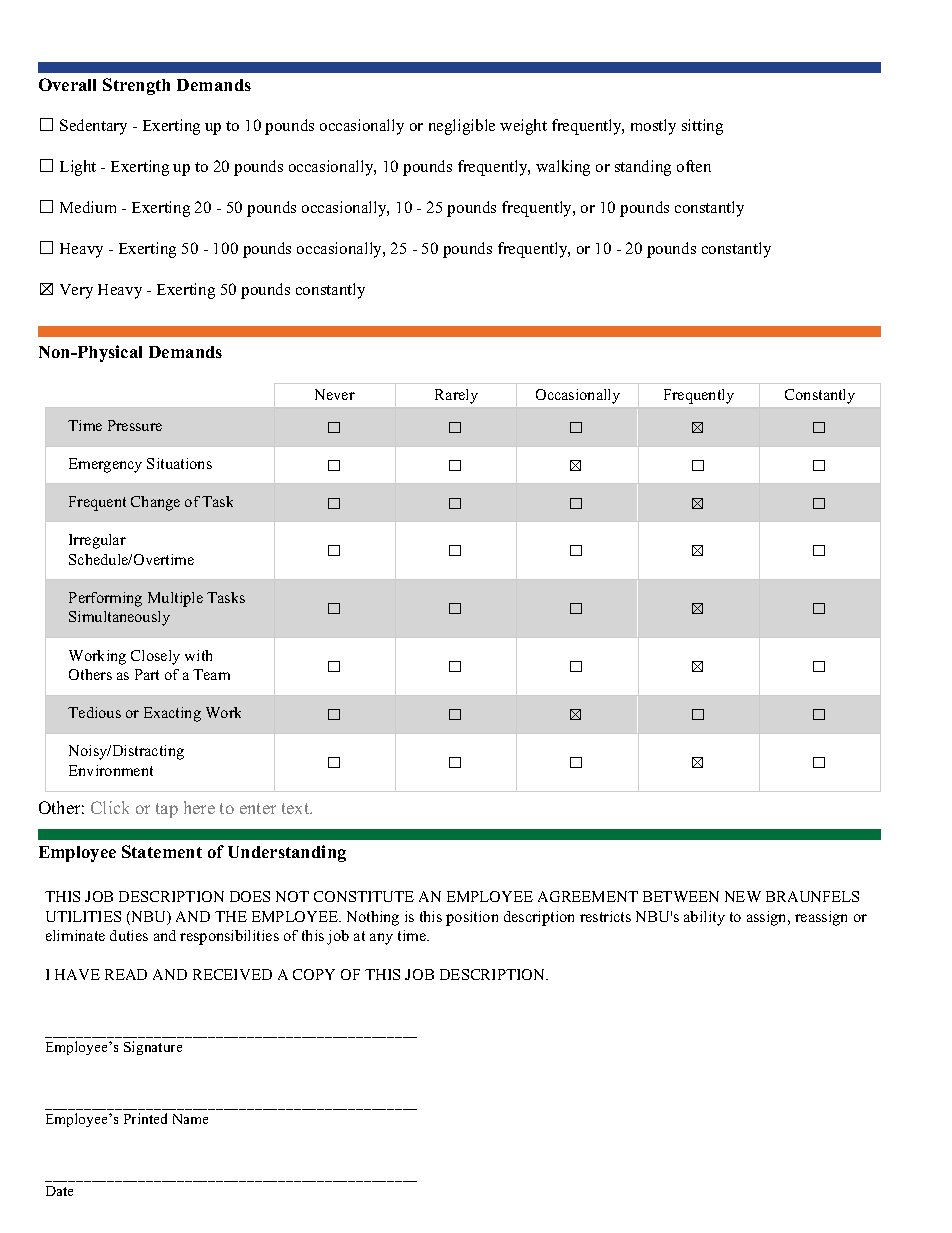 This page has width=952, height=1233. I want to click on Closely, so click(155, 657).
